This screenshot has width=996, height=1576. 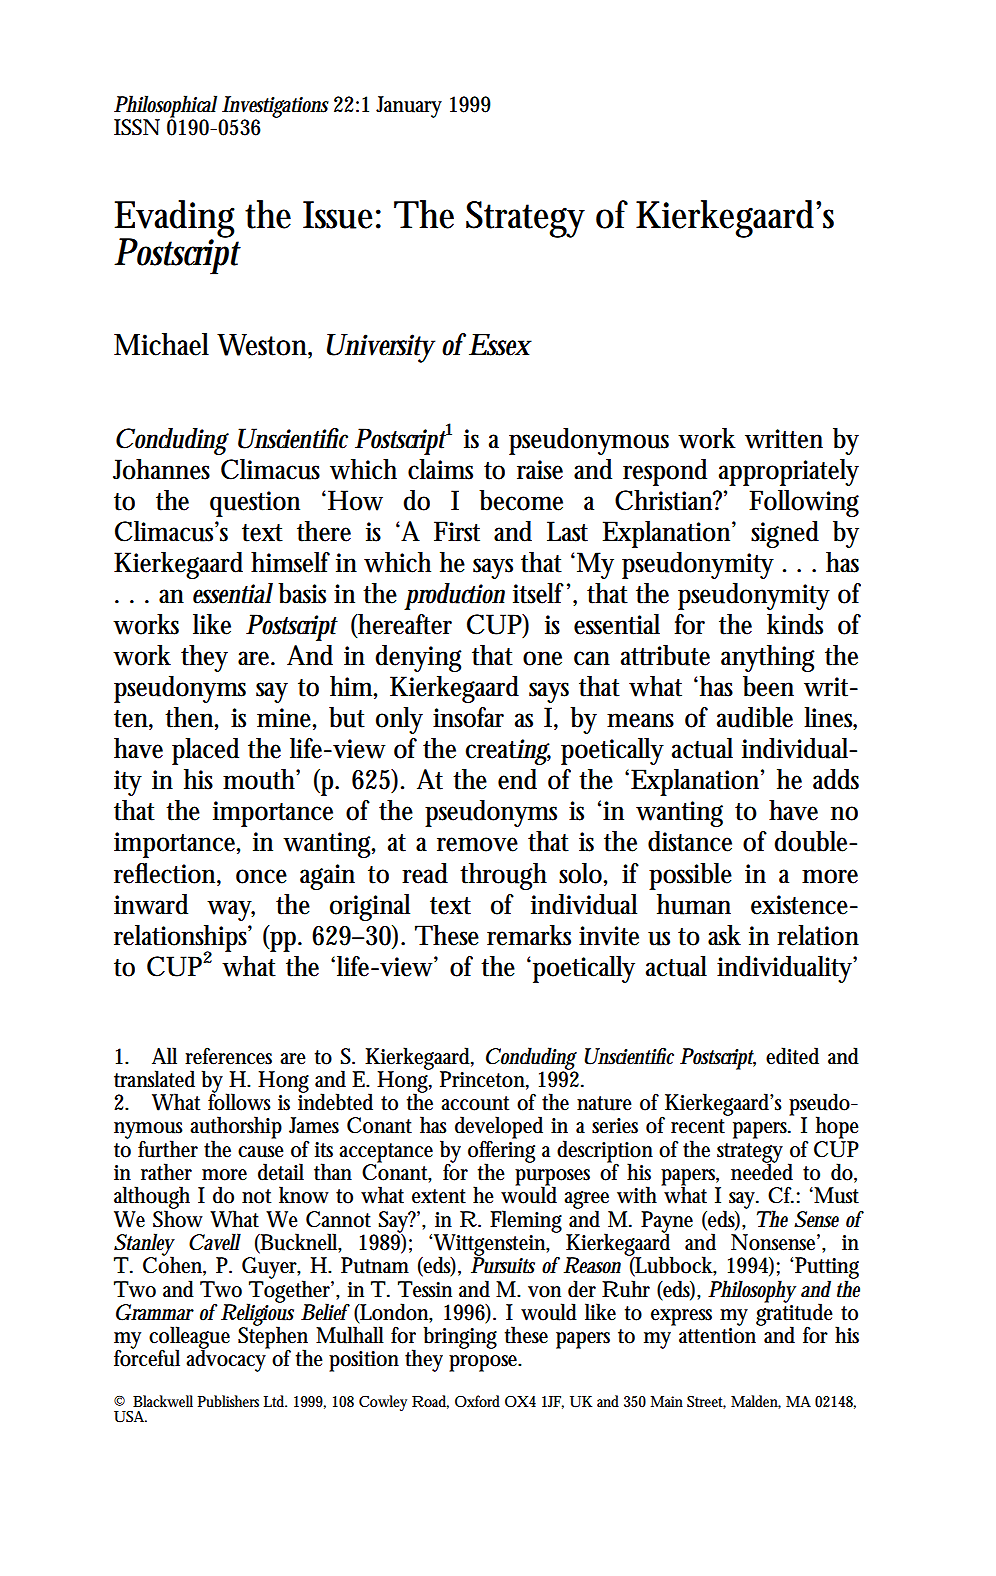 I want to click on question, so click(x=255, y=504).
